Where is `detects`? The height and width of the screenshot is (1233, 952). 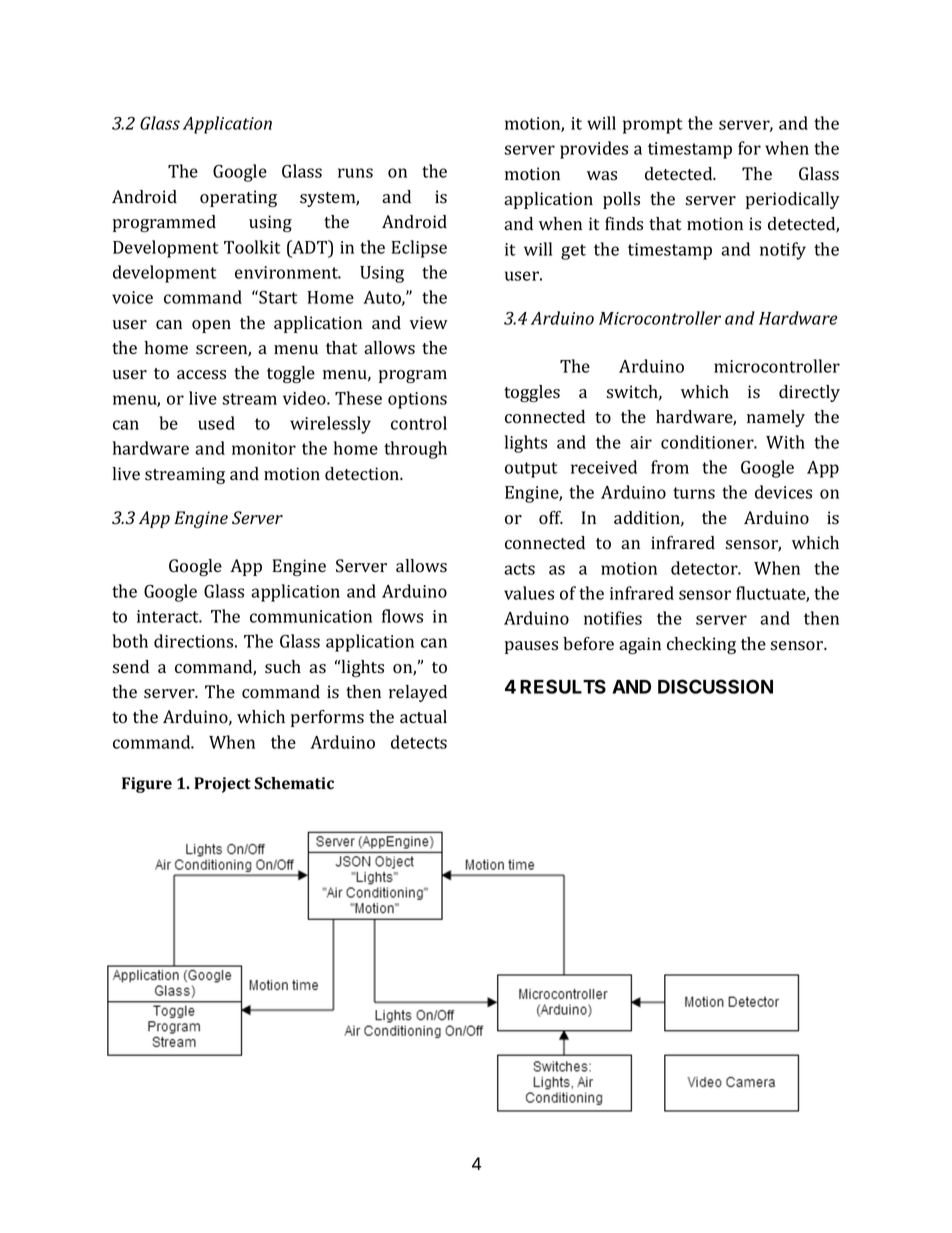 detects is located at coordinates (419, 742).
